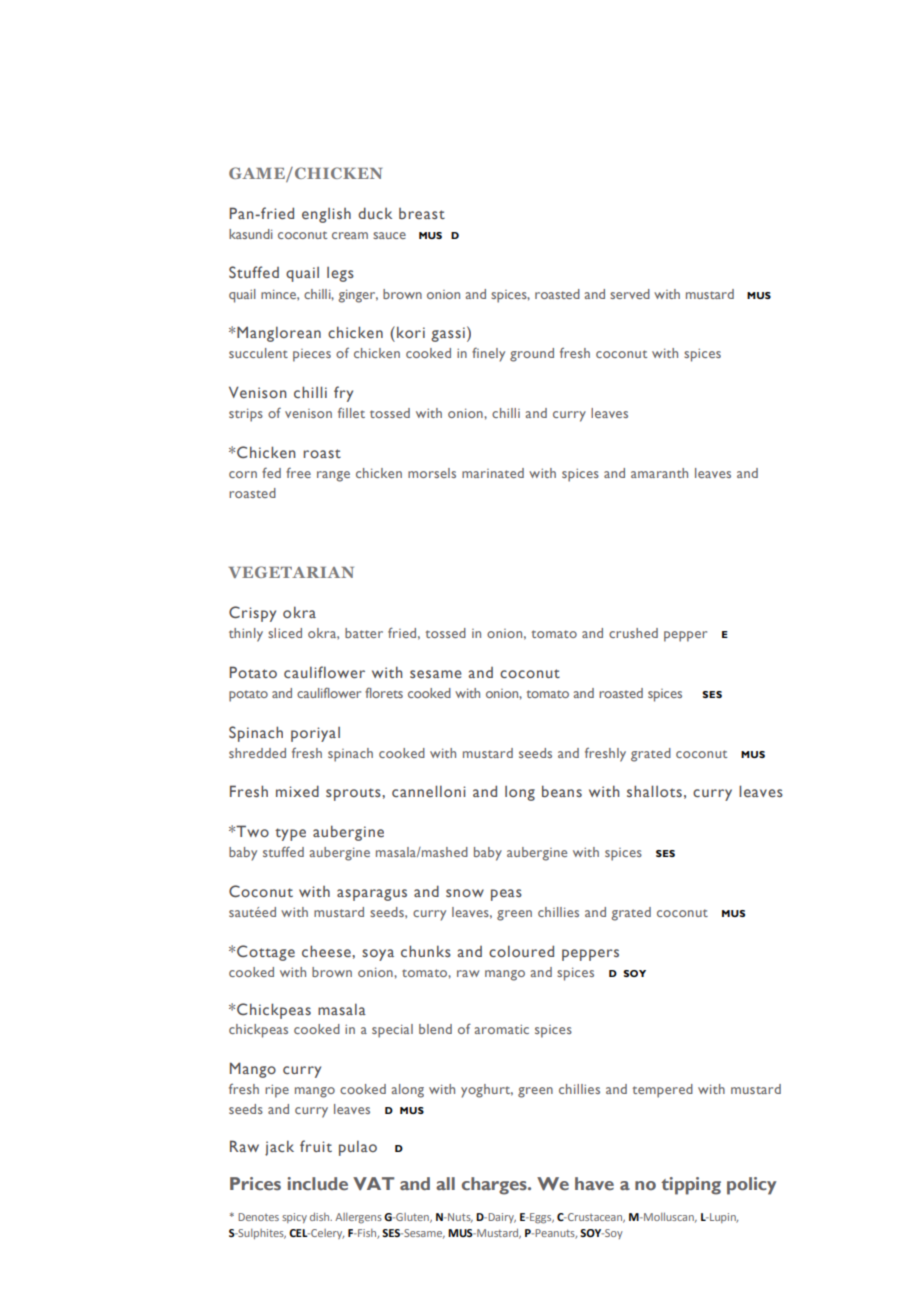  Describe the element at coordinates (257, 753) in the page. I see `shredded` at that location.
